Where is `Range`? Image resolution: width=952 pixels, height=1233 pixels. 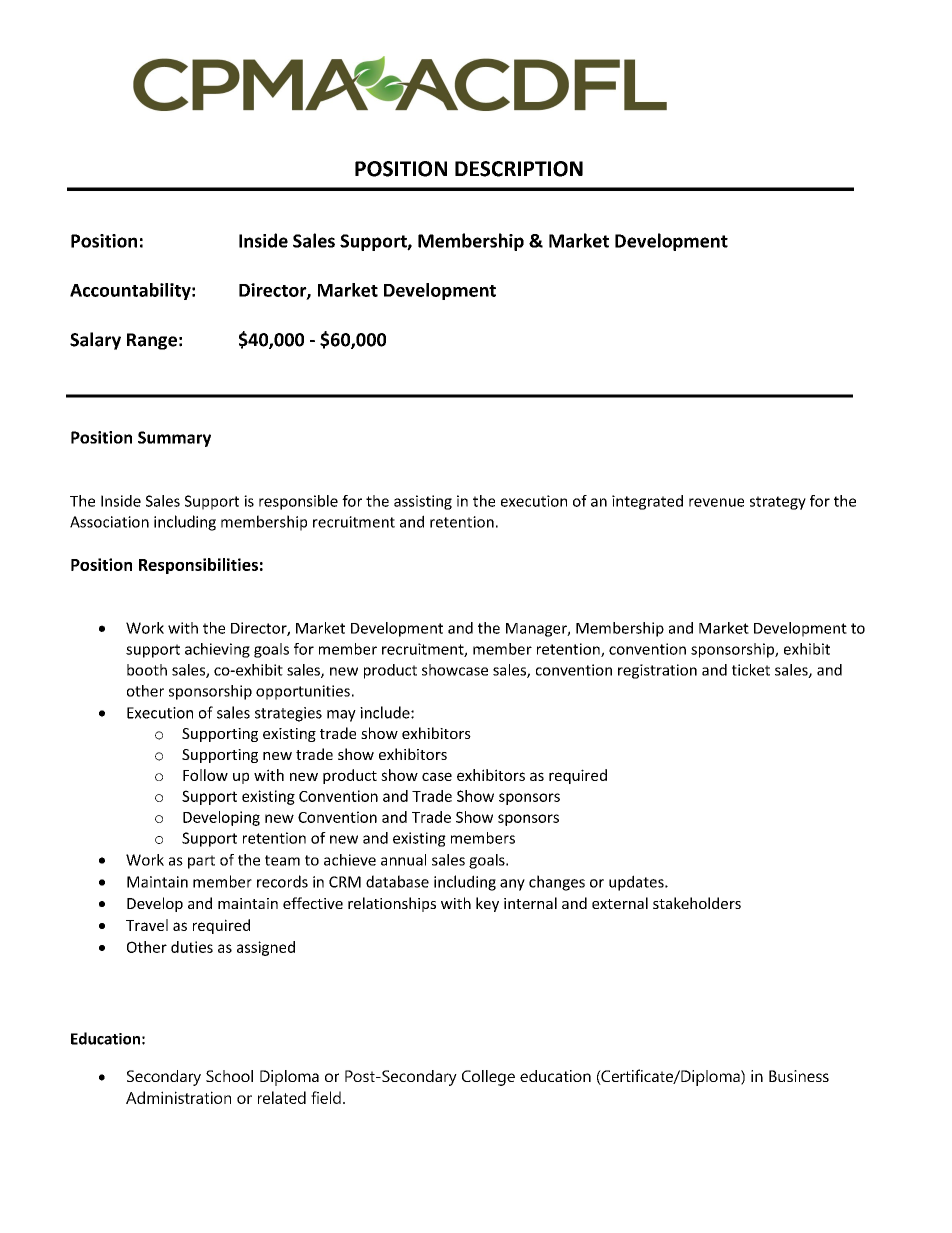 Range is located at coordinates (152, 341).
